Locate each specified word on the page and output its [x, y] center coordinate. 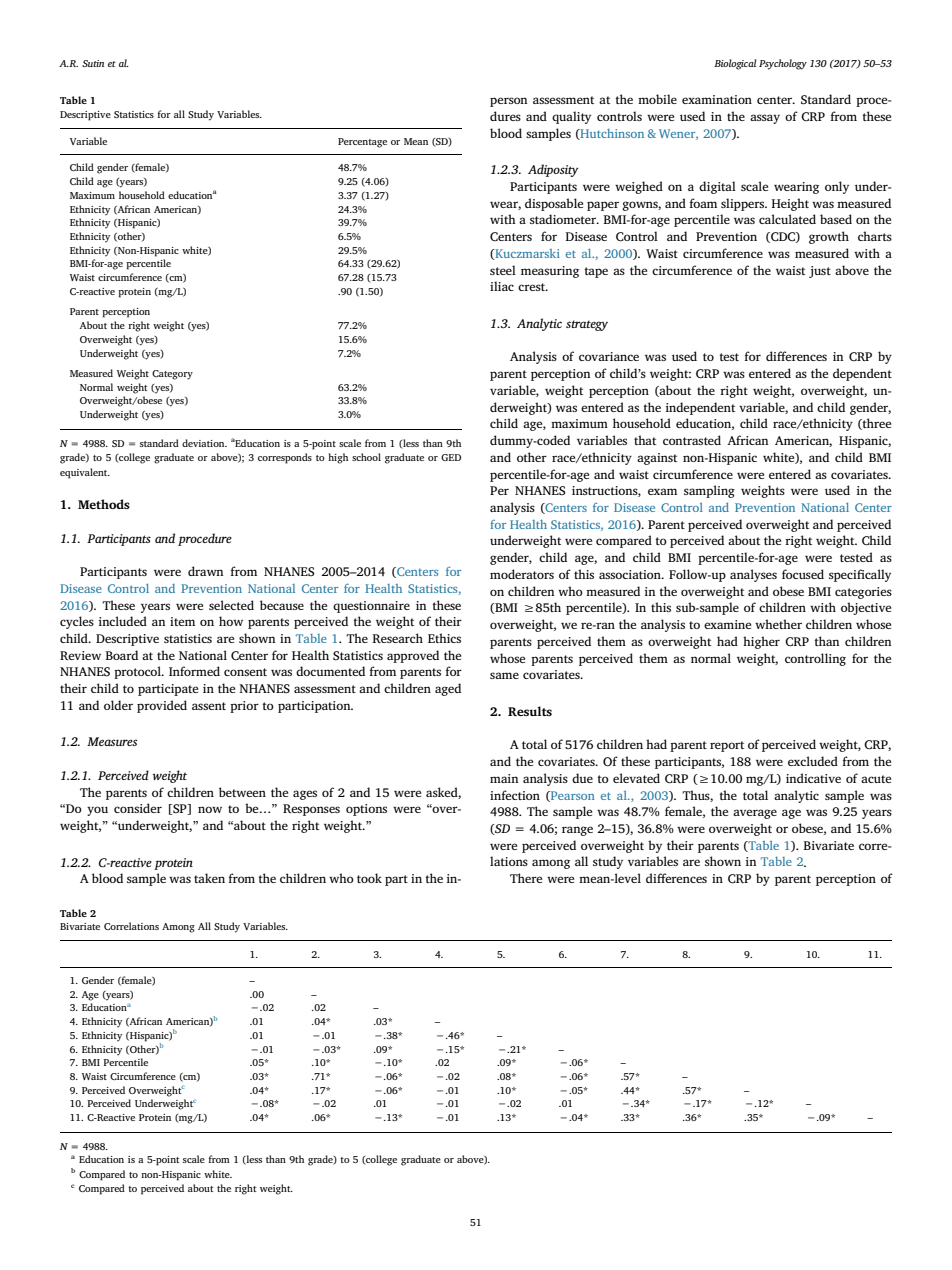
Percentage [362, 143]
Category [172, 375]
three [876, 424]
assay [765, 119]
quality [571, 117]
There [526, 878]
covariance [609, 356]
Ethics [444, 638]
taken [209, 878]
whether [778, 624]
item [182, 621]
